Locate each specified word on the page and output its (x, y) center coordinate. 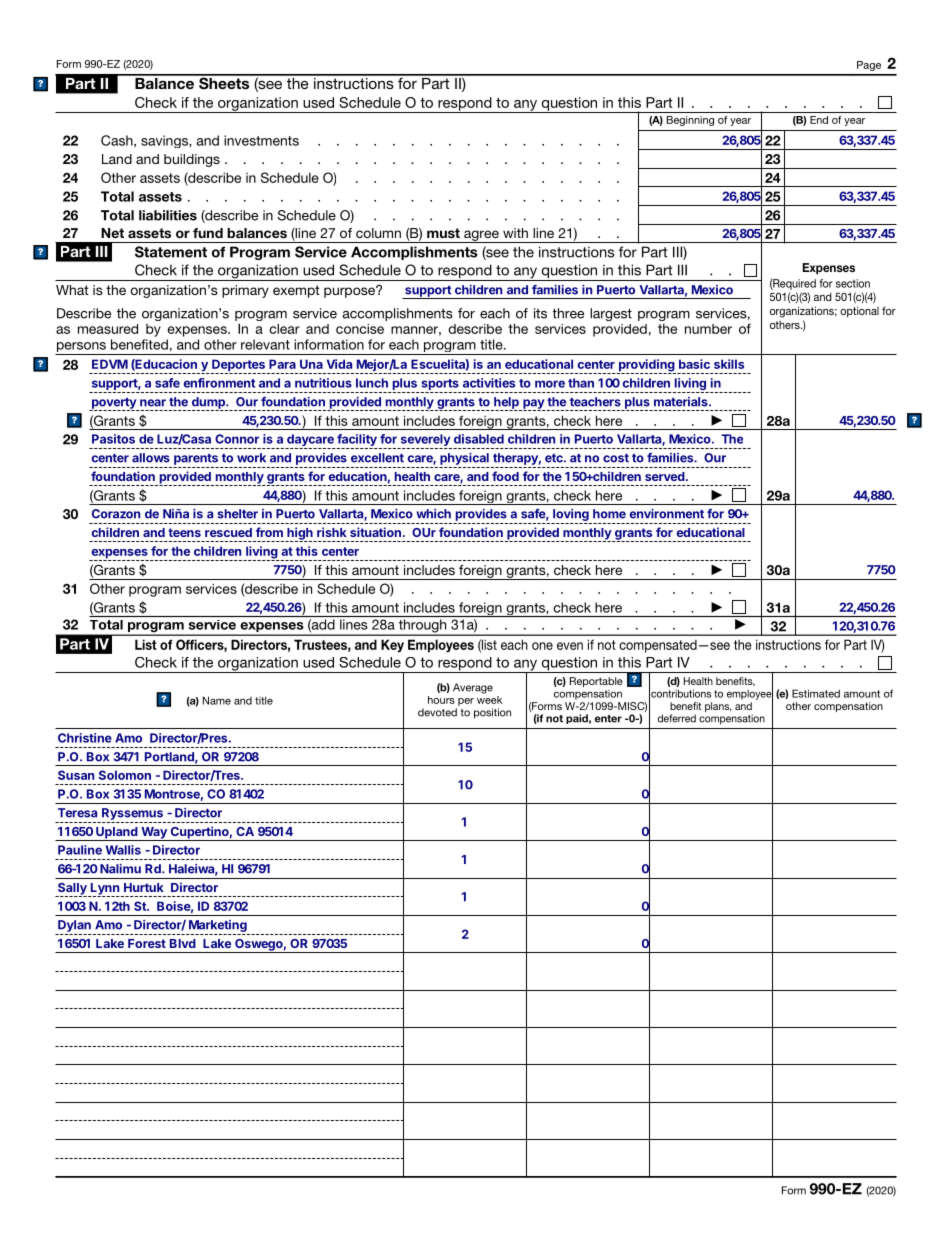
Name (217, 700)
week (489, 698)
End (819, 120)
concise (360, 329)
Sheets (224, 82)
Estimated (816, 693)
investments (261, 140)
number (708, 329)
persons (81, 348)
